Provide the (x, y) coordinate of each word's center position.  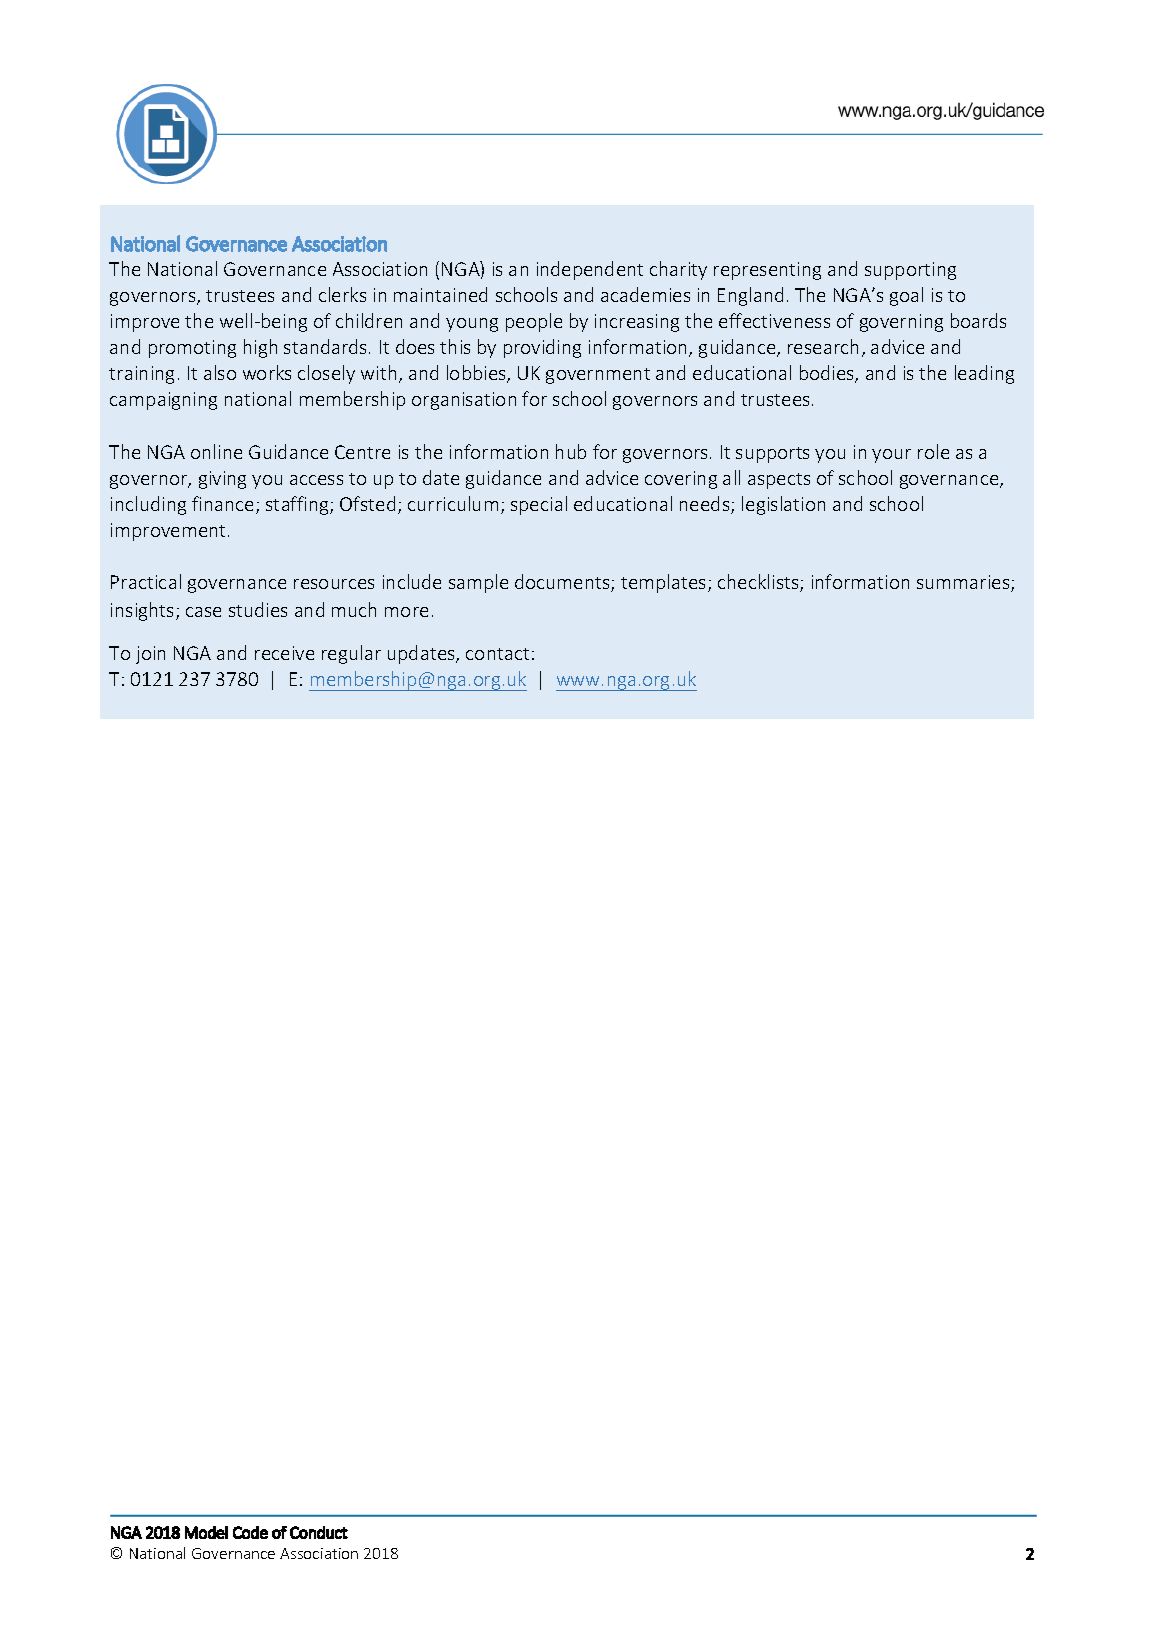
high (260, 348)
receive (284, 653)
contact (497, 654)
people (534, 322)
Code (250, 1532)
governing (901, 323)
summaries (964, 583)
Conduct (319, 1532)
